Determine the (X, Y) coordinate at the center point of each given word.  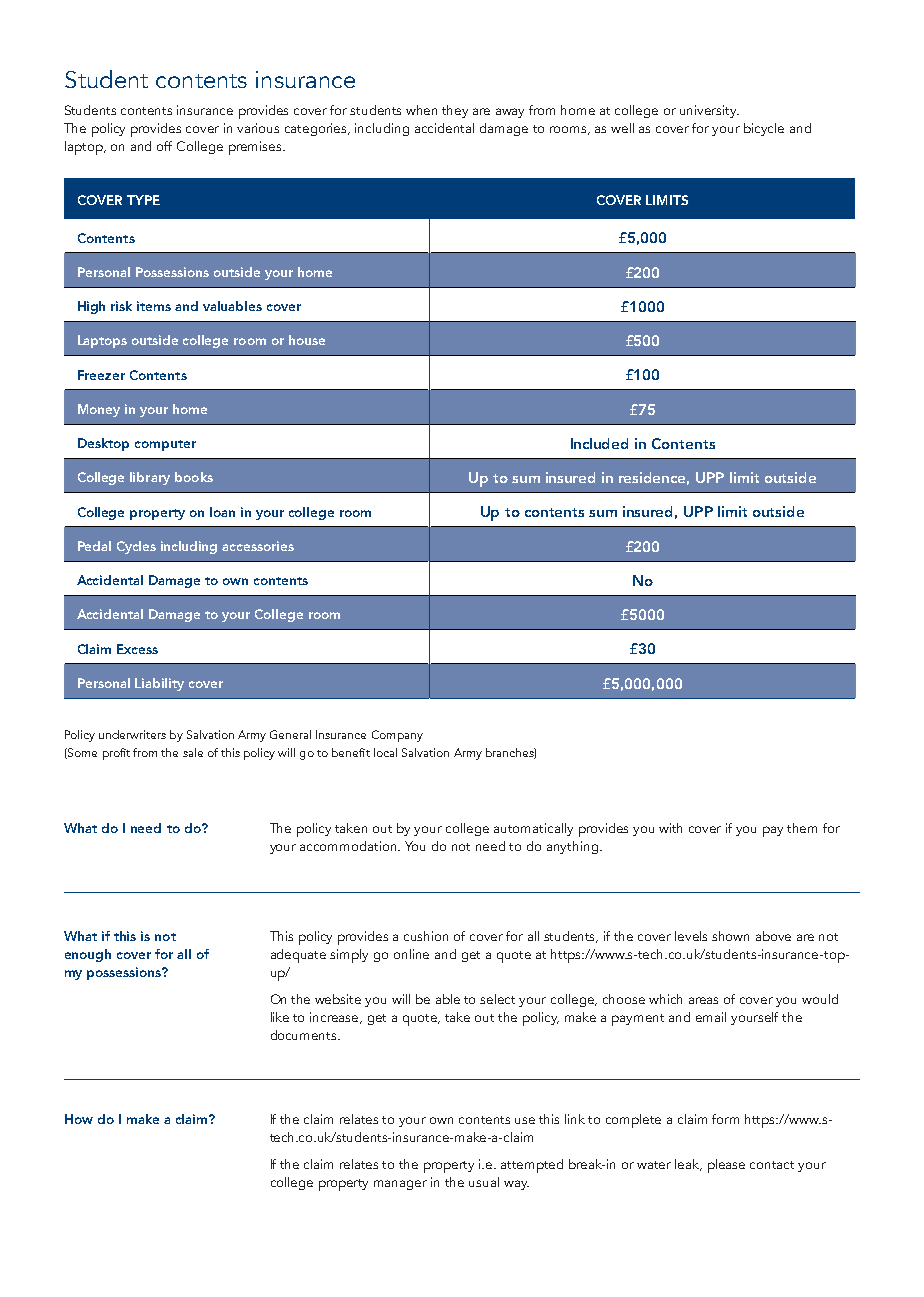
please (726, 1166)
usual (484, 1182)
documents (305, 1035)
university (709, 111)
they (455, 111)
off (164, 146)
